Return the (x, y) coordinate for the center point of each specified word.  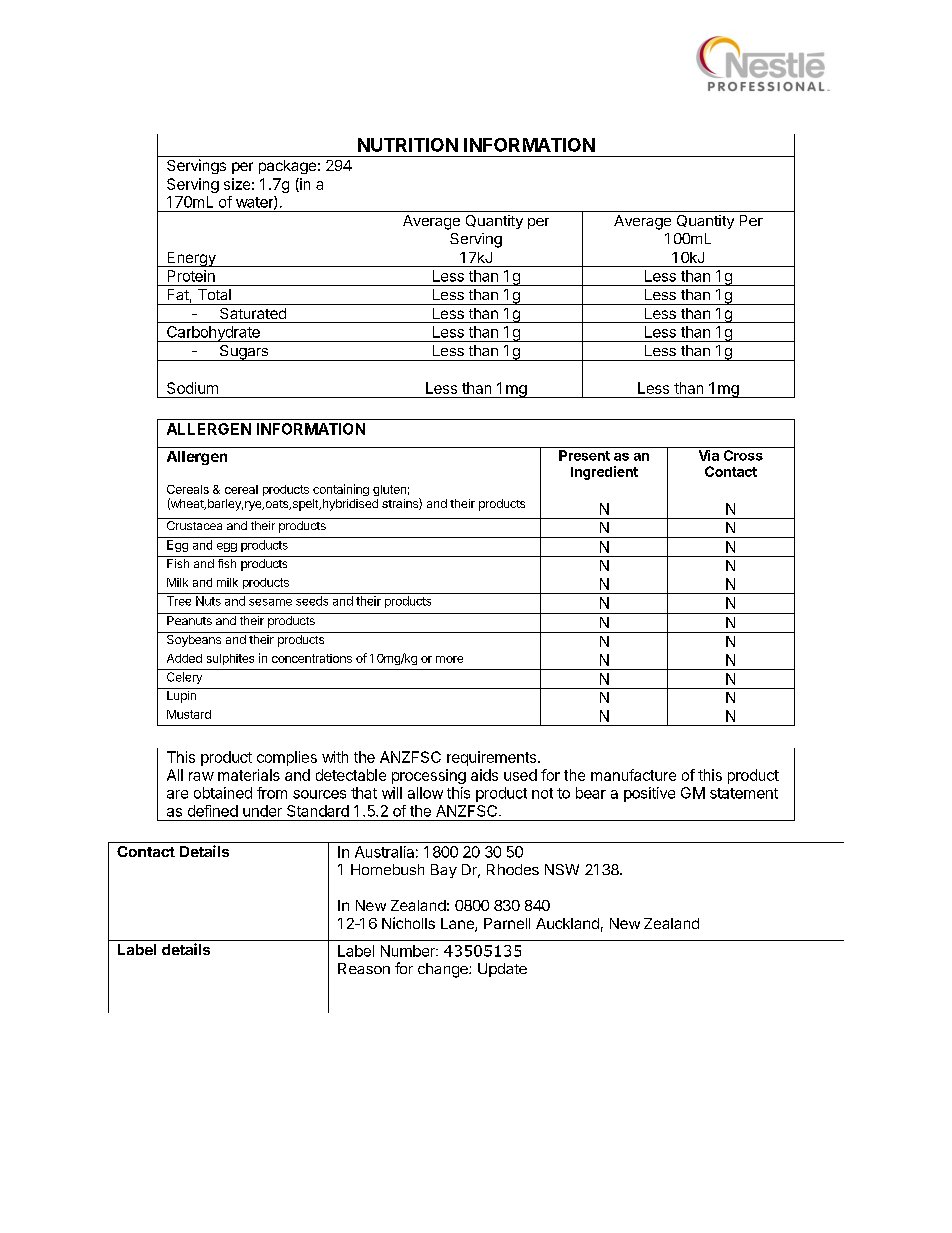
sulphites (230, 659)
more (449, 659)
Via (709, 455)
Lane (458, 925)
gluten (389, 490)
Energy (191, 259)
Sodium (192, 388)
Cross (743, 455)
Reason (364, 968)
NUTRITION (408, 145)
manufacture (633, 775)
